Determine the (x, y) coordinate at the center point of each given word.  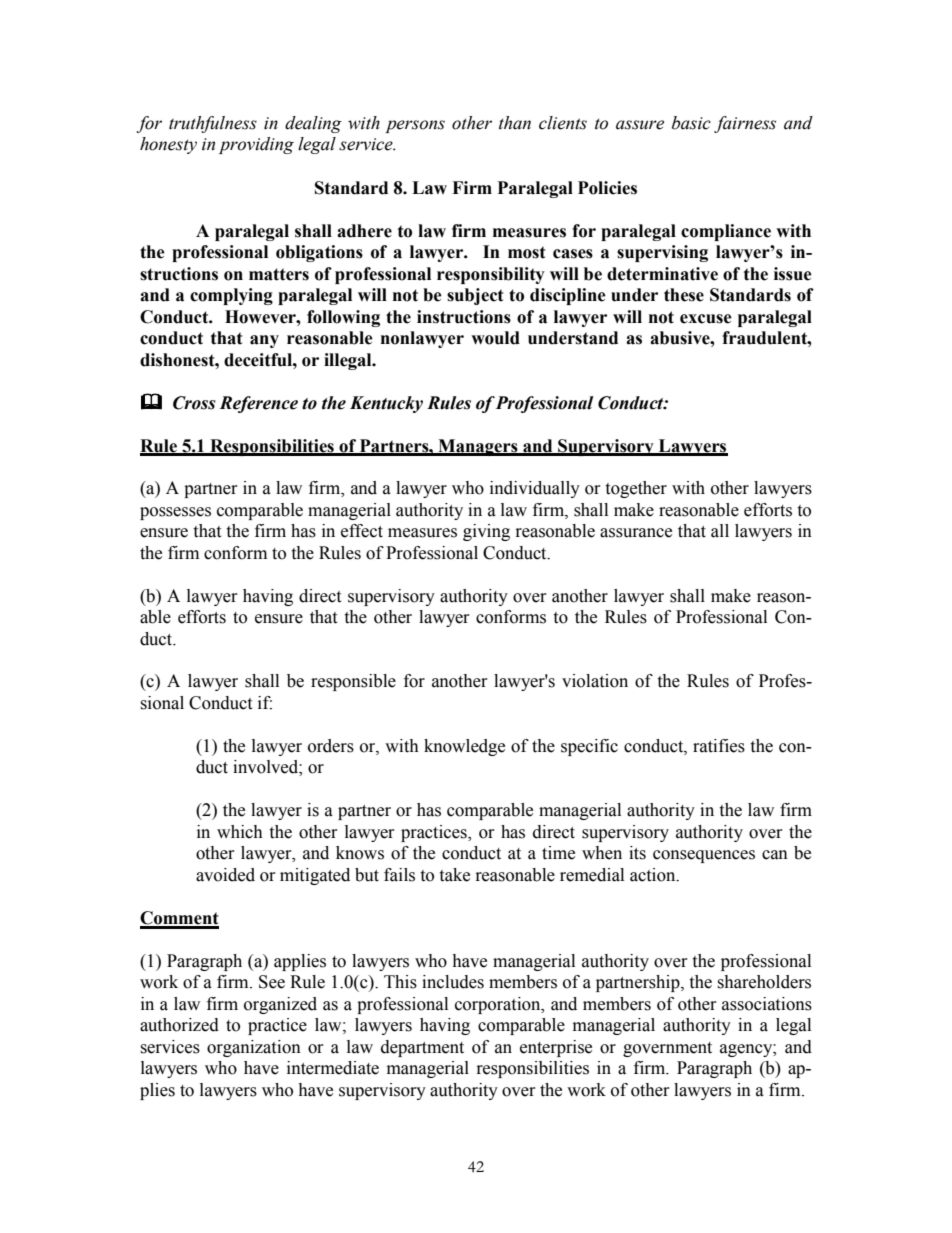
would (495, 338)
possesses (175, 513)
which (240, 832)
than (515, 123)
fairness (745, 124)
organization (254, 1048)
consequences (704, 856)
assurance (636, 533)
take (454, 875)
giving (486, 532)
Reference (258, 404)
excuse (706, 319)
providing (256, 145)
